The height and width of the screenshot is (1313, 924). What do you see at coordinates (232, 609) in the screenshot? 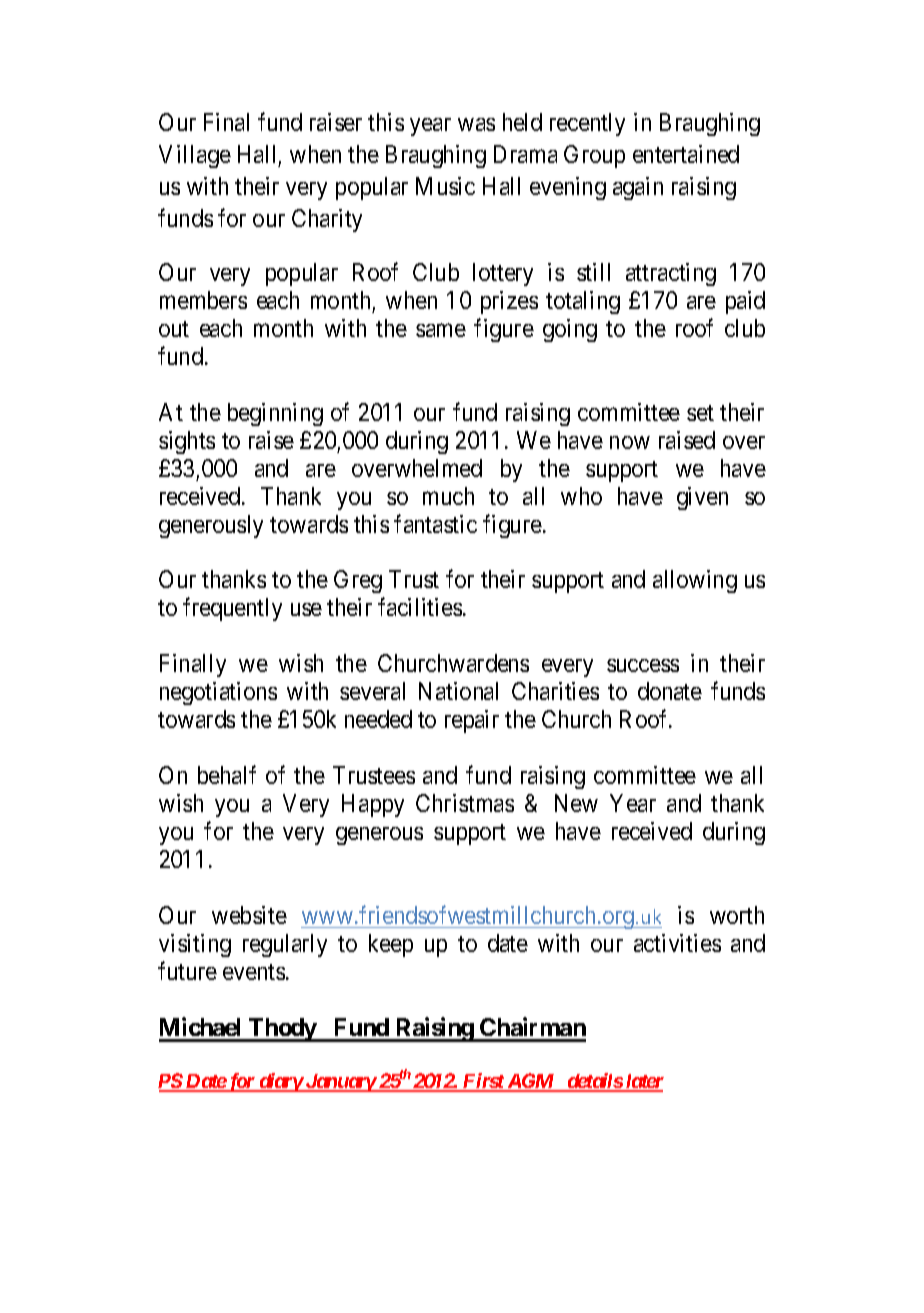
I see `frequently` at bounding box center [232, 609].
